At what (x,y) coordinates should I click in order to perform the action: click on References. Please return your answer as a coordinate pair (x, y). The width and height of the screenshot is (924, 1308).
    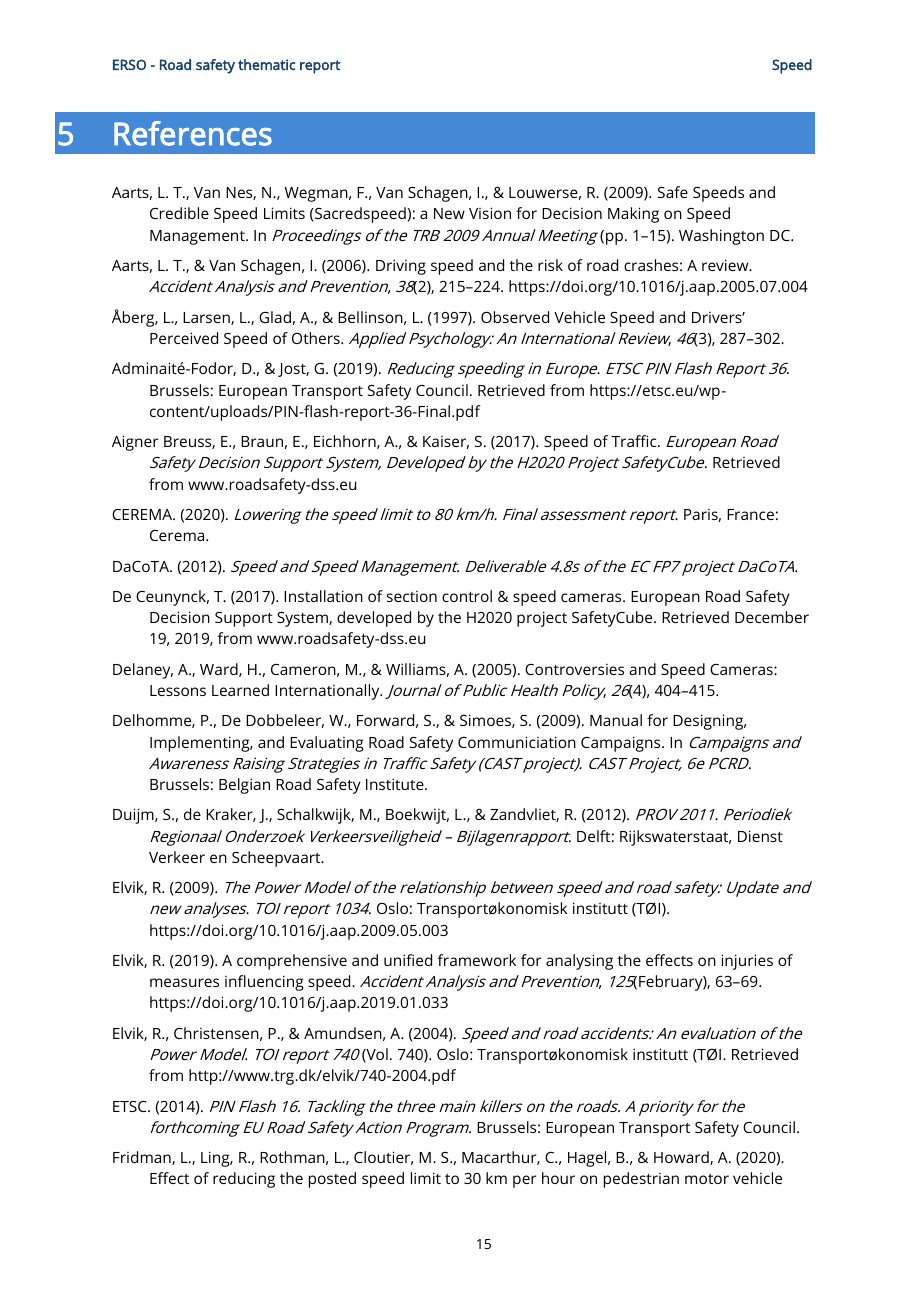
    Looking at the image, I should click on (193, 133).
